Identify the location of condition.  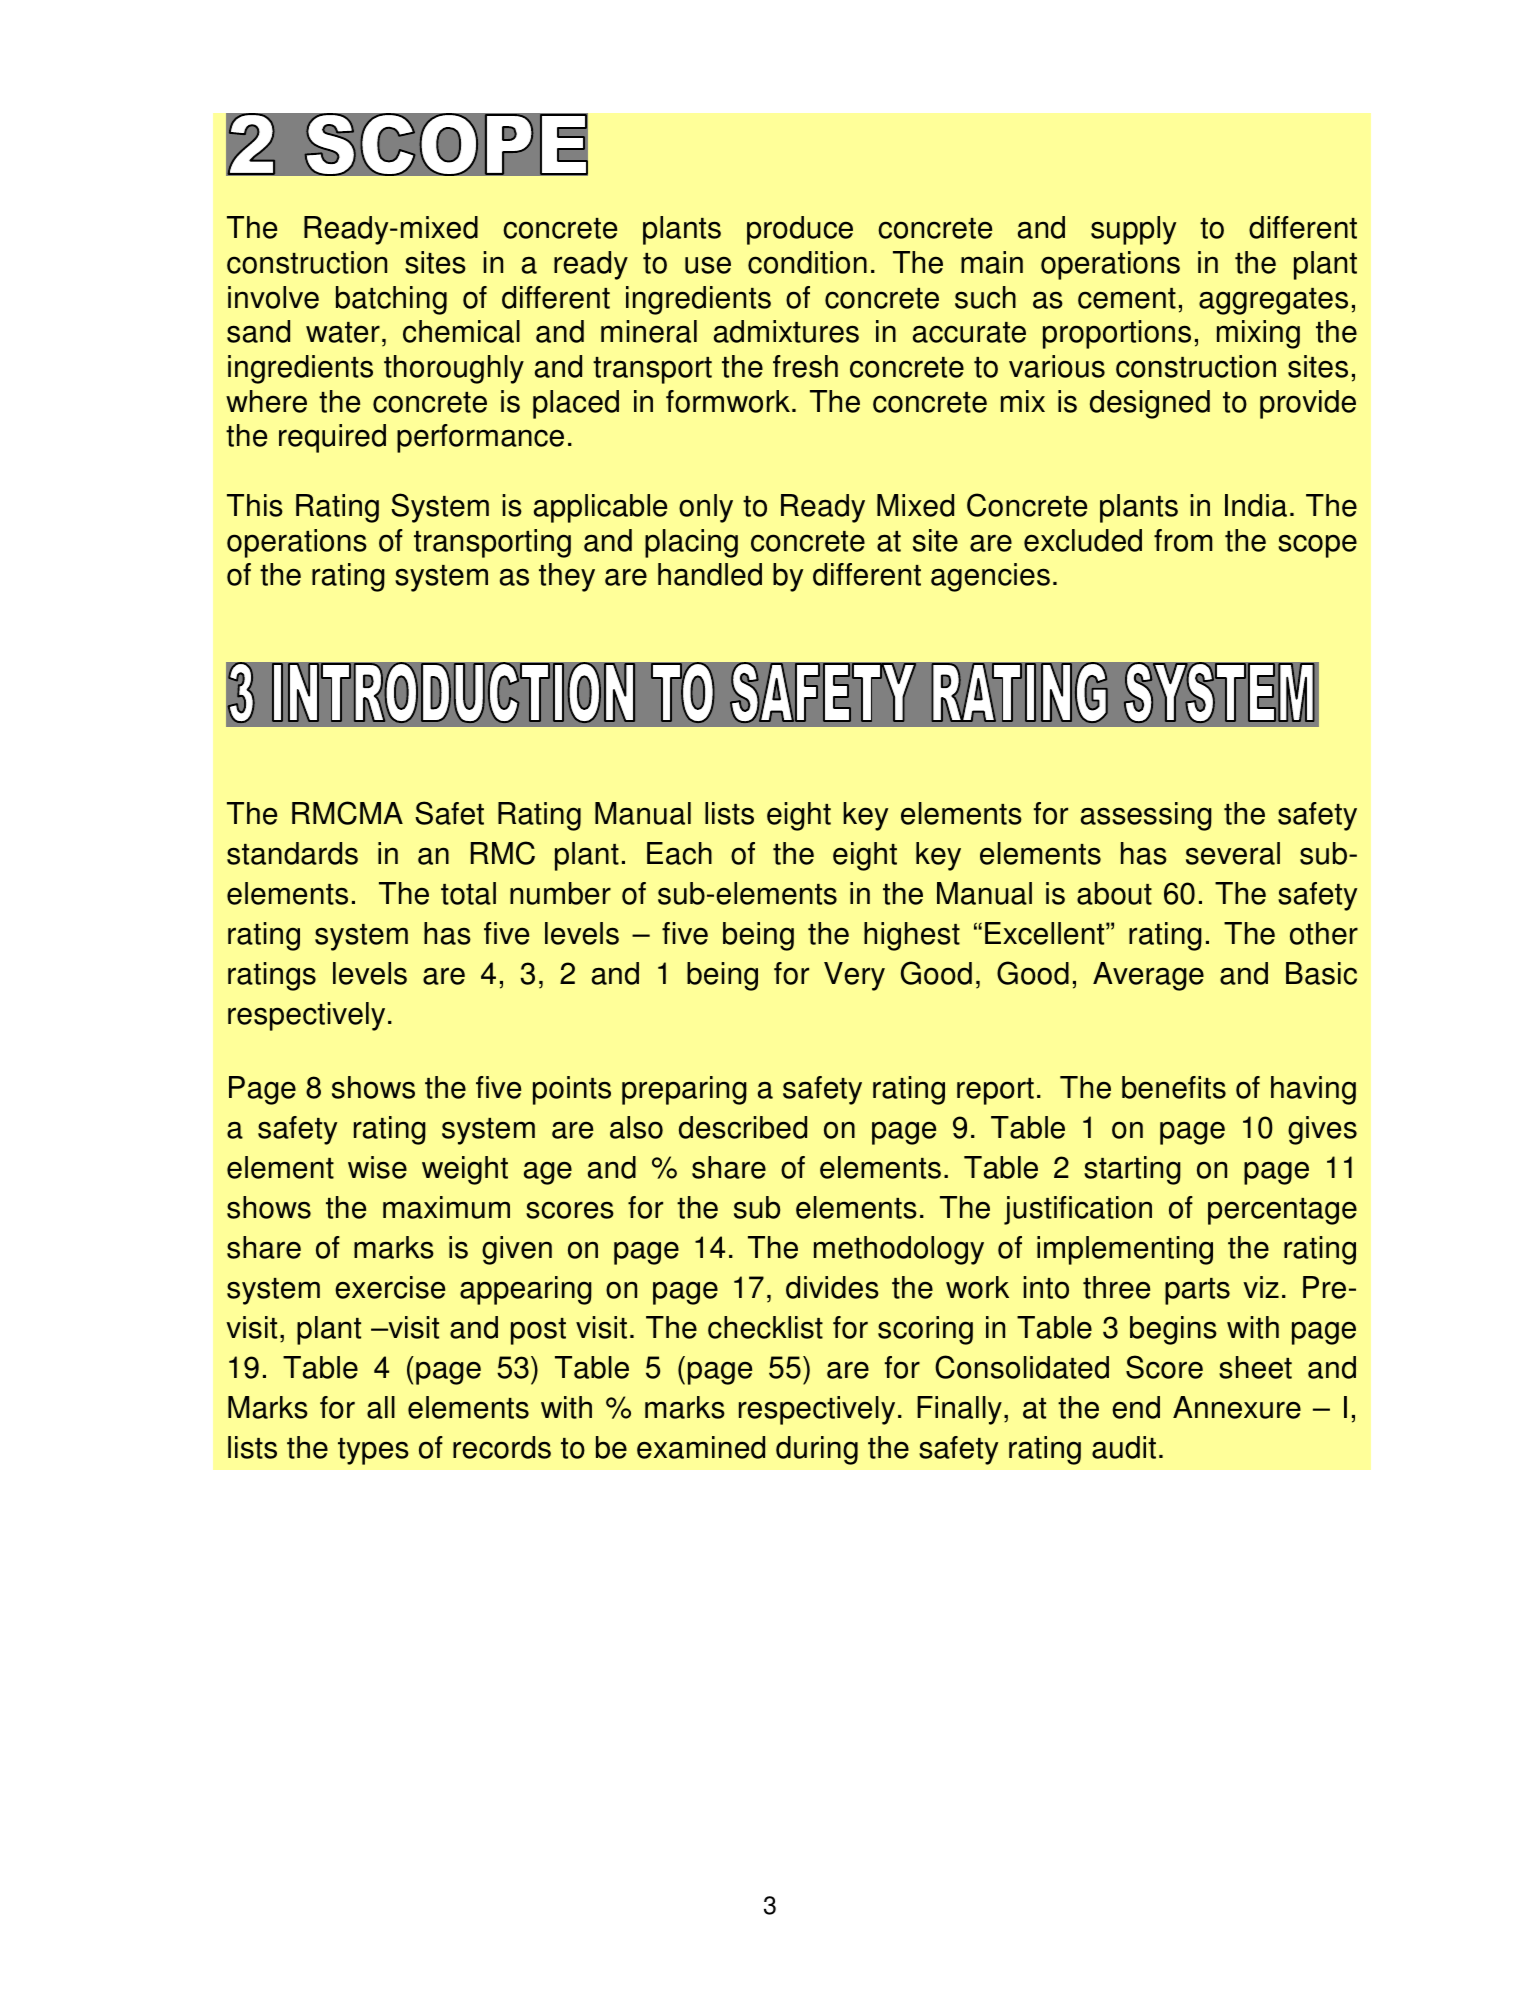
(807, 262).
